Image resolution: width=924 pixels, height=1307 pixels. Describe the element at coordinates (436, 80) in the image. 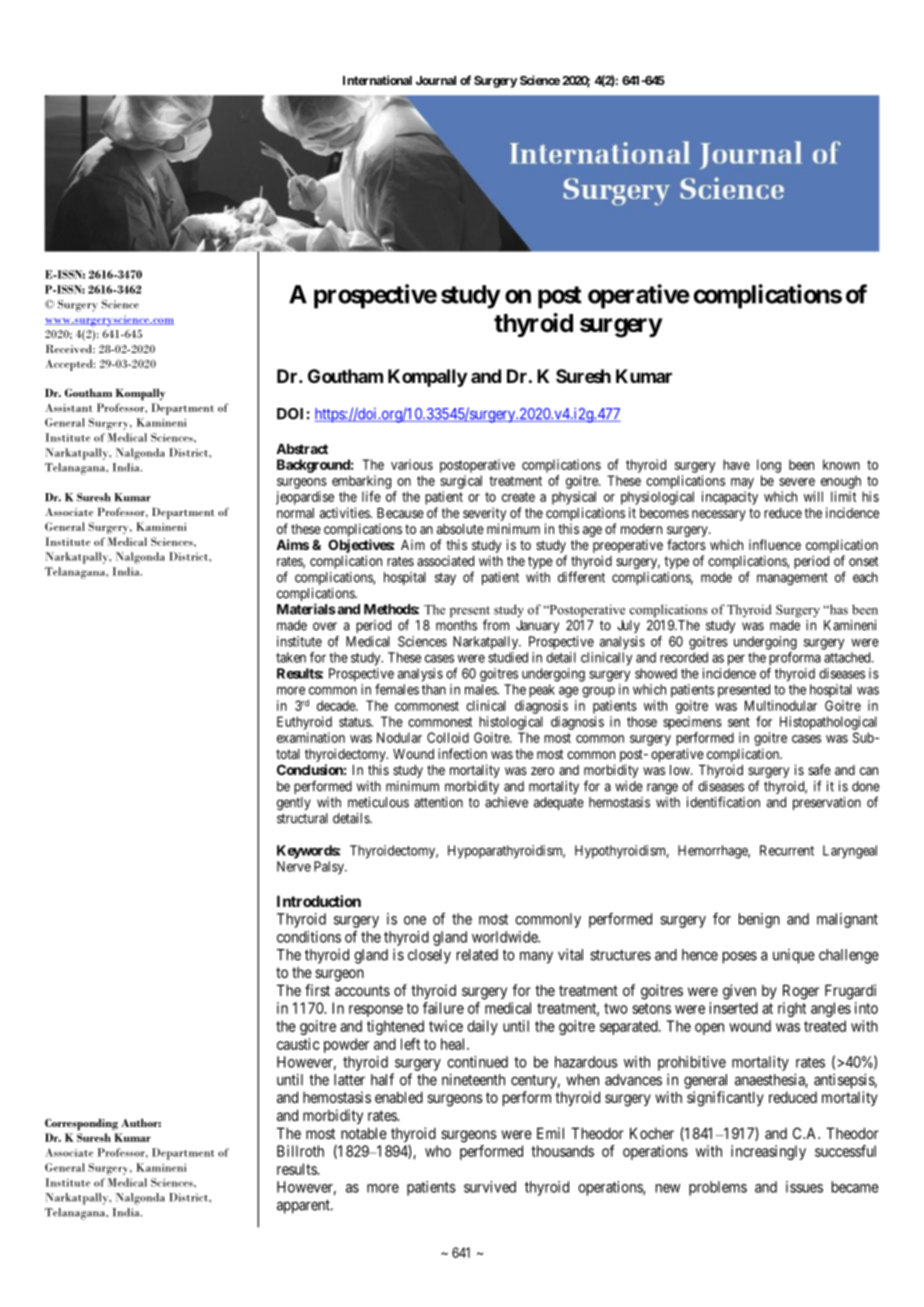

I see `Journal` at that location.
